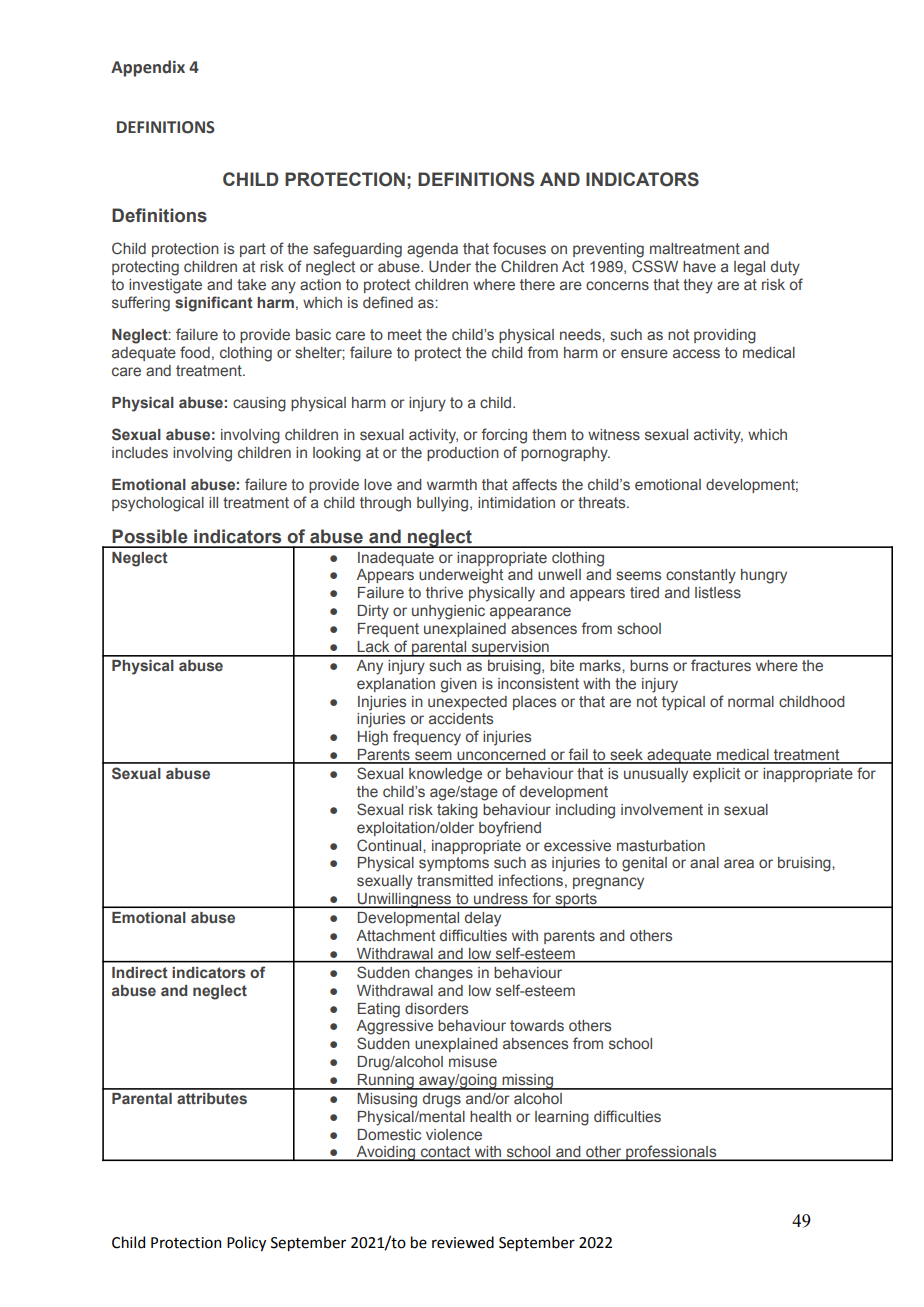  What do you see at coordinates (463, 1242) in the screenshot?
I see `reviewed` at bounding box center [463, 1242].
